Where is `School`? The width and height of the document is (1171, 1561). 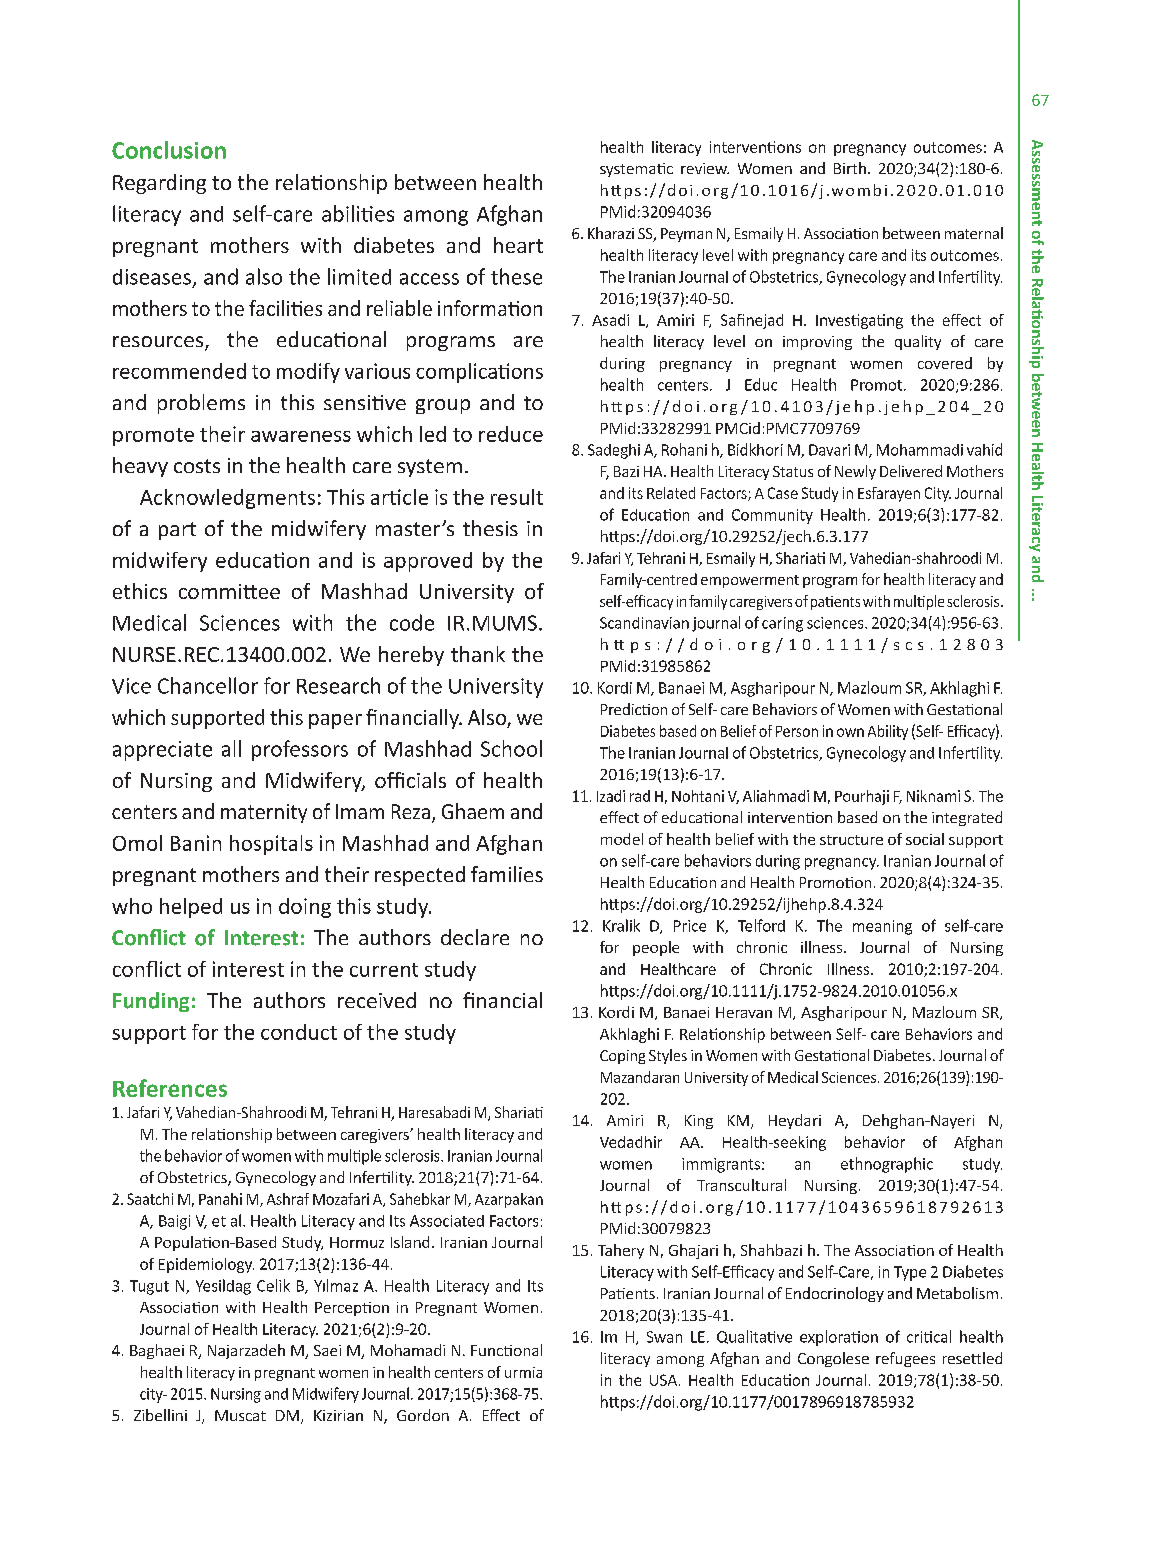 School is located at coordinates (511, 748).
